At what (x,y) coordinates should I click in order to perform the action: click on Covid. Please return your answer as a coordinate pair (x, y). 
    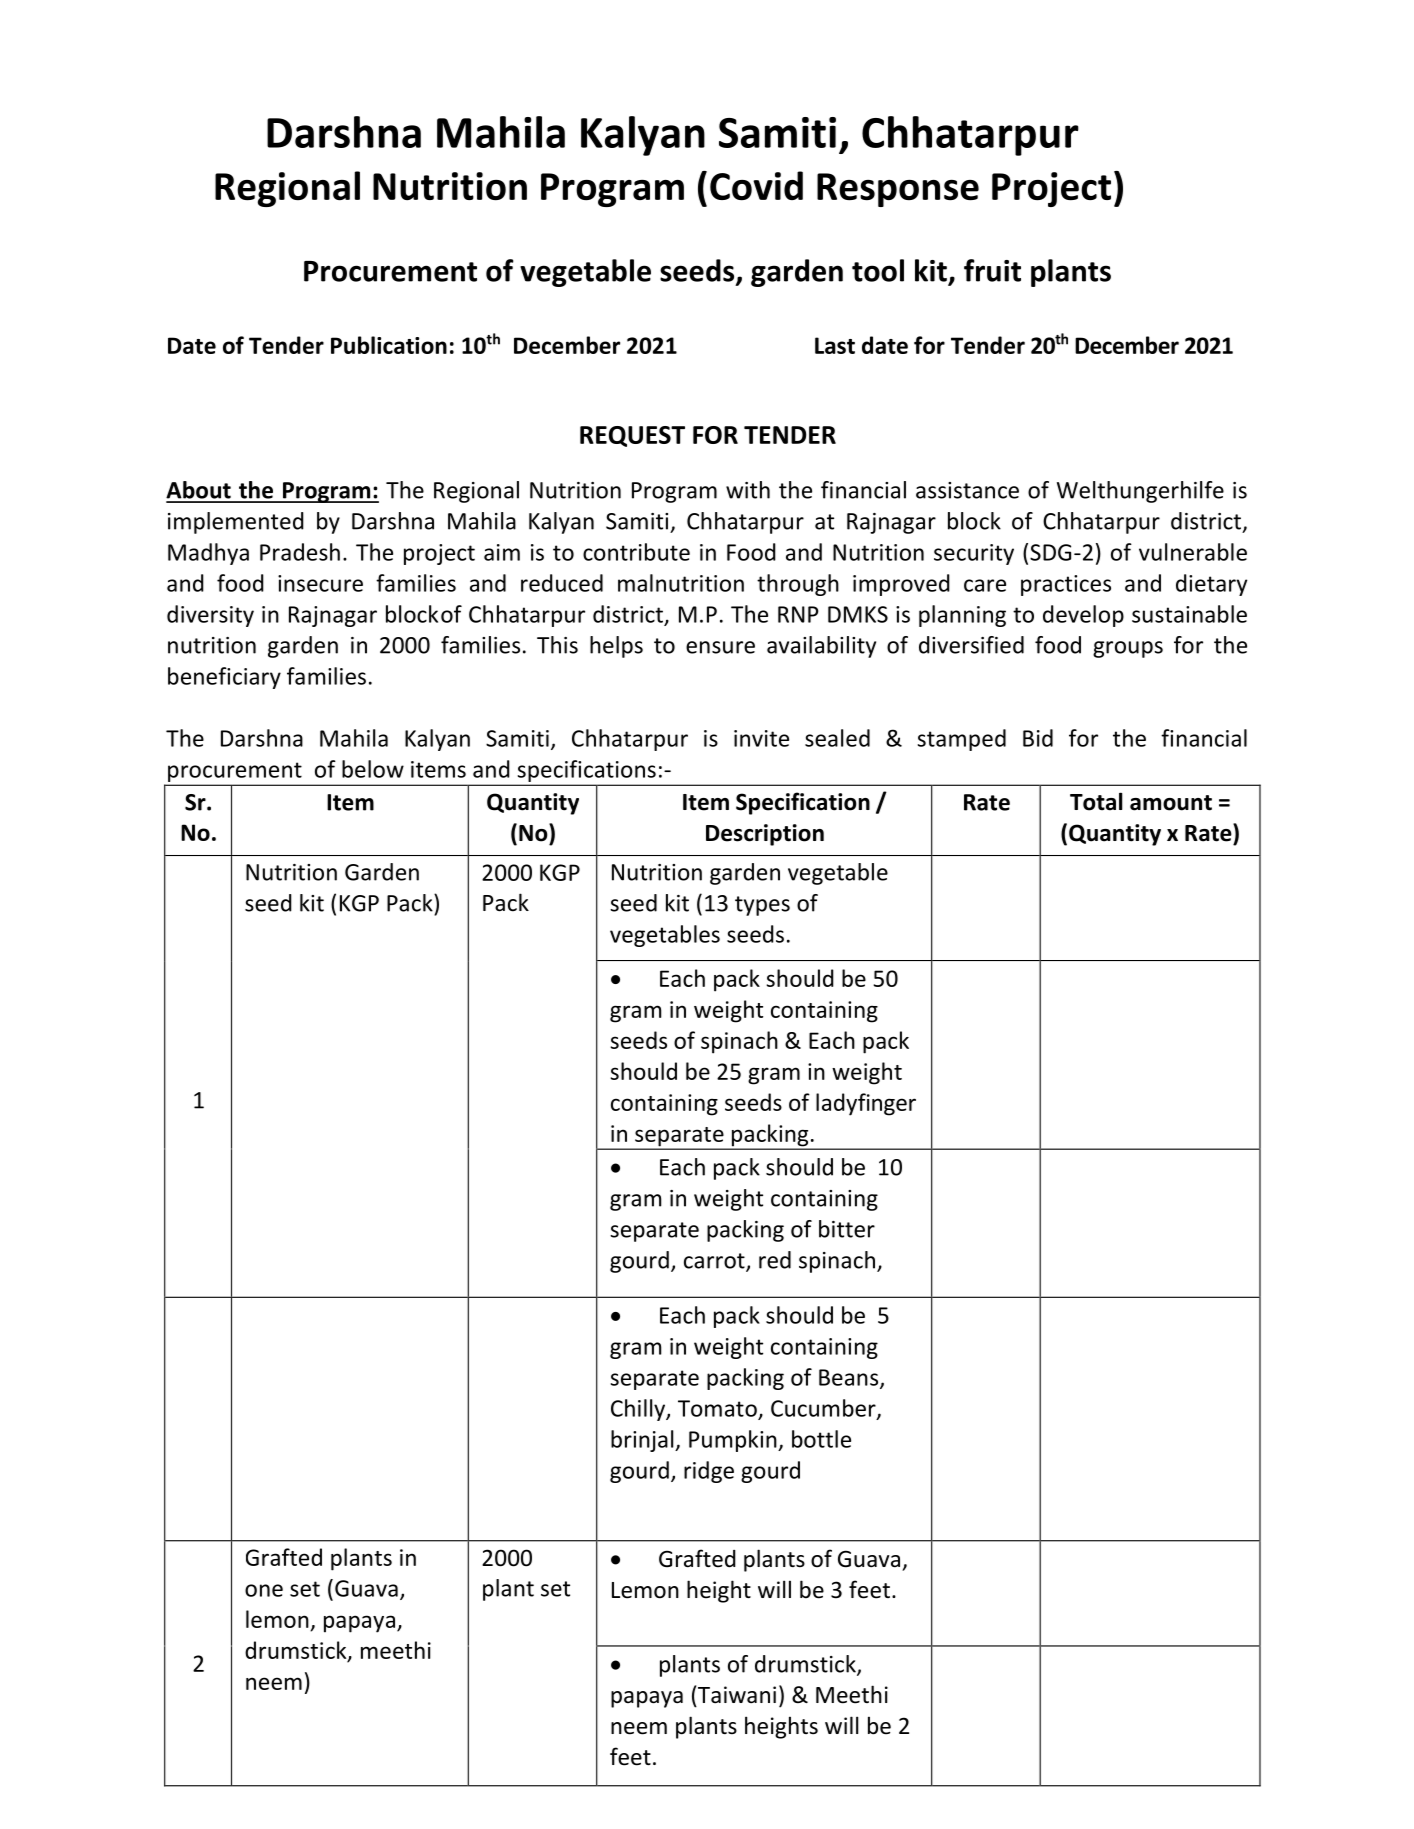
    Looking at the image, I should click on (756, 186).
